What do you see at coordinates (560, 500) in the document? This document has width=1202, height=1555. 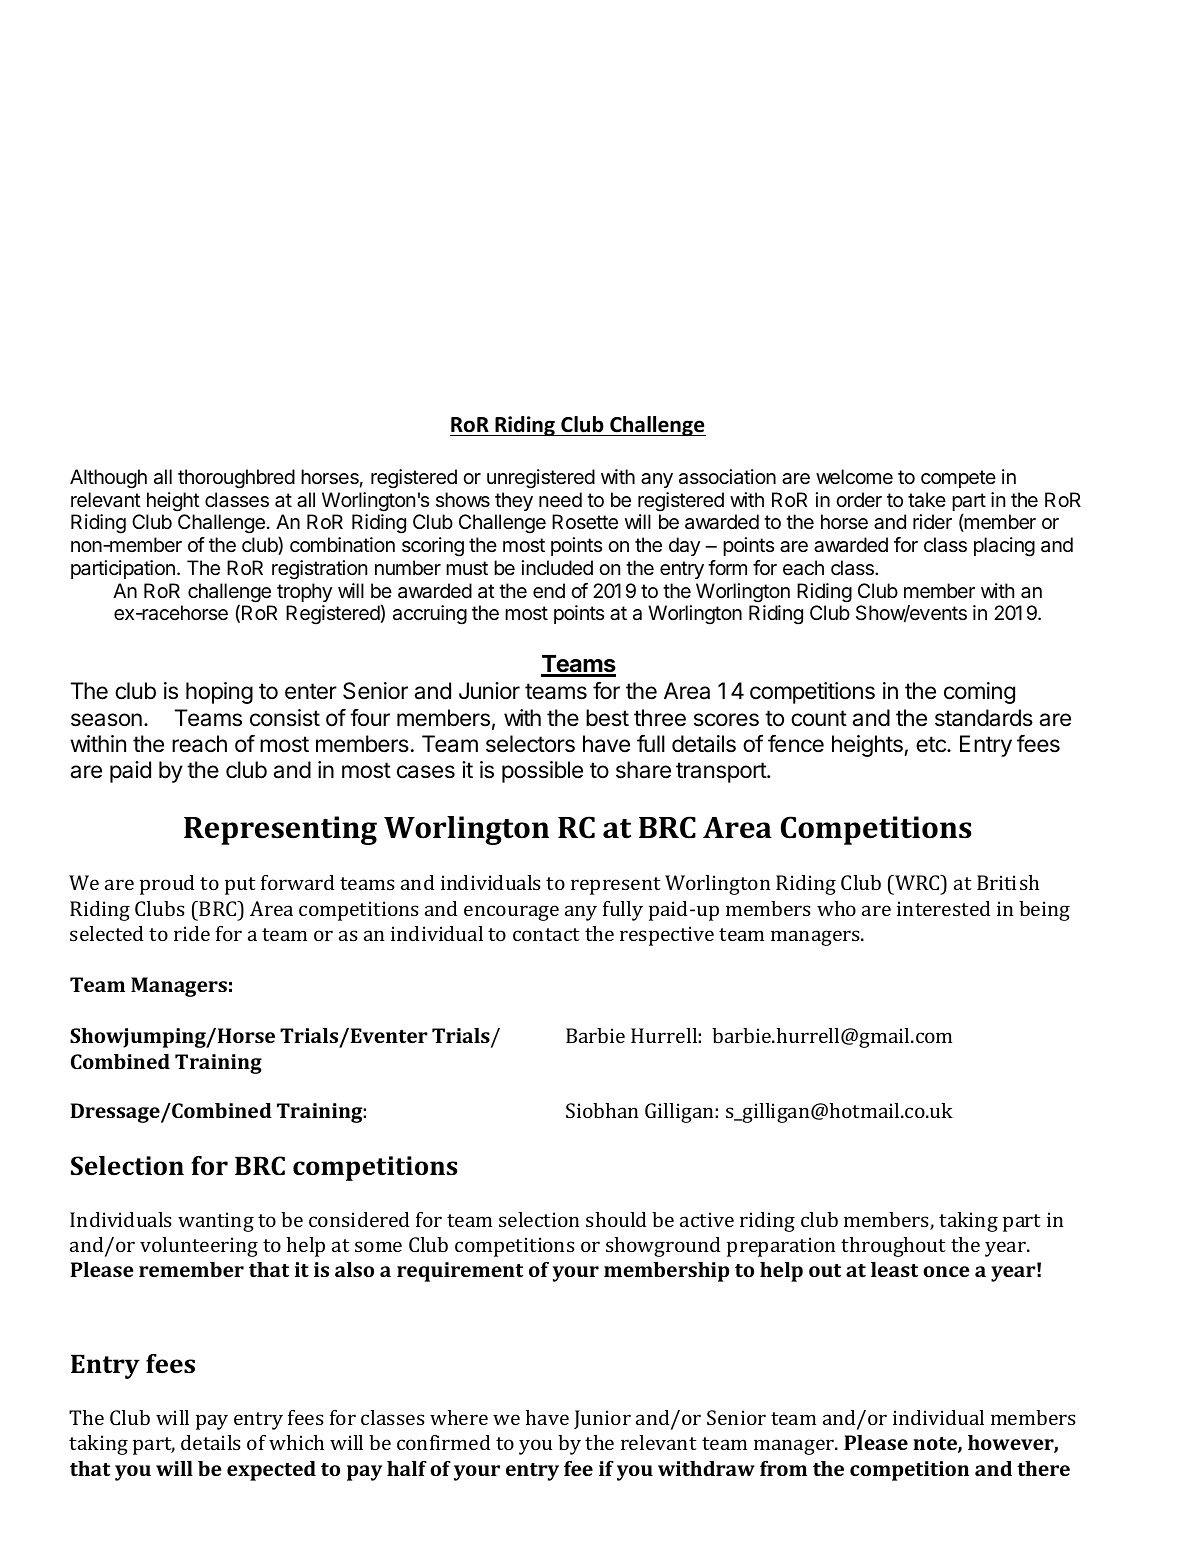 I see `need` at bounding box center [560, 500].
